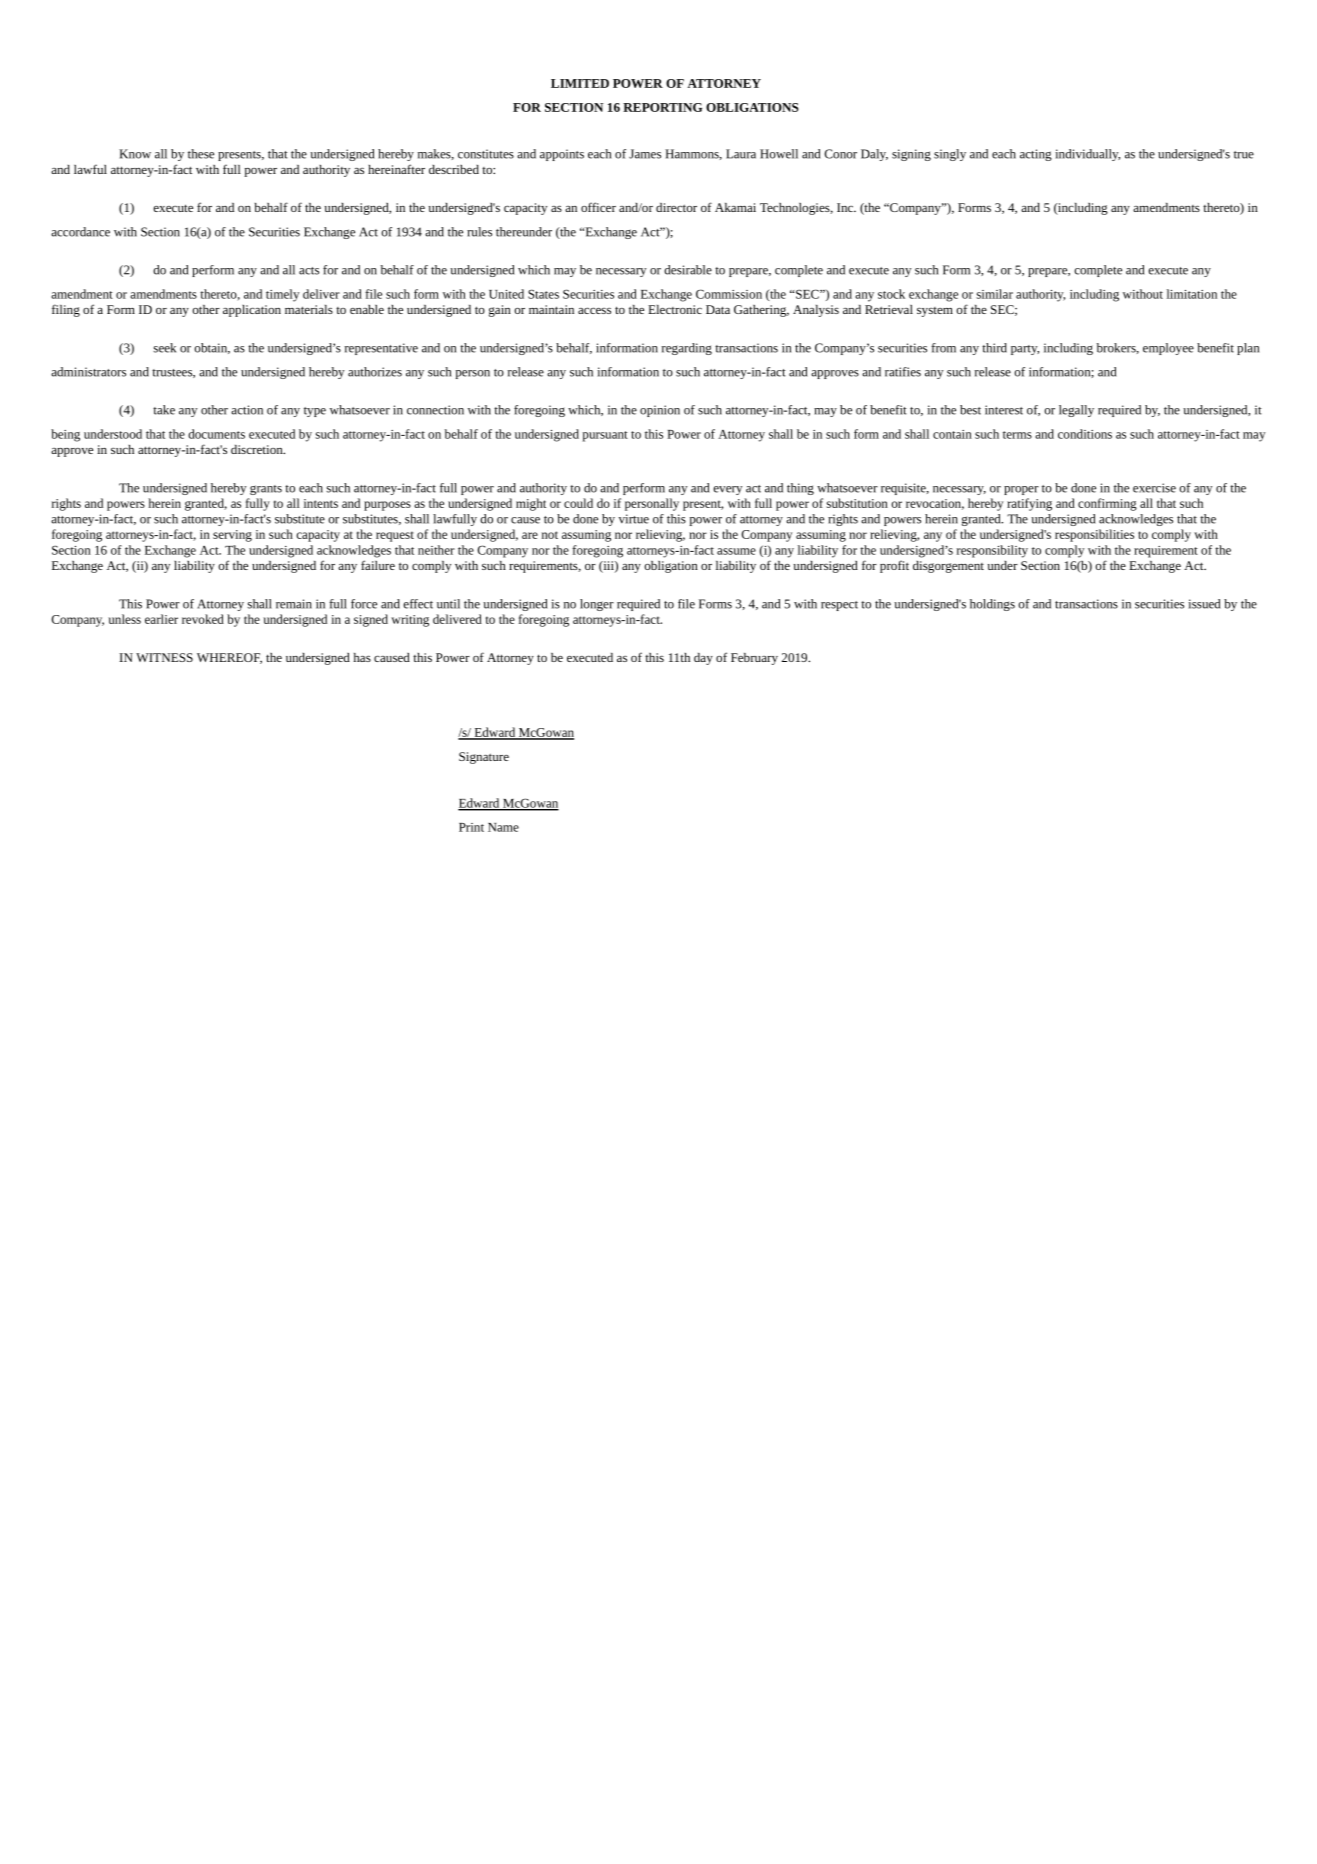 Image resolution: width=1317 pixels, height=1864 pixels. Describe the element at coordinates (1168, 349) in the screenshot. I see `employee` at that location.
